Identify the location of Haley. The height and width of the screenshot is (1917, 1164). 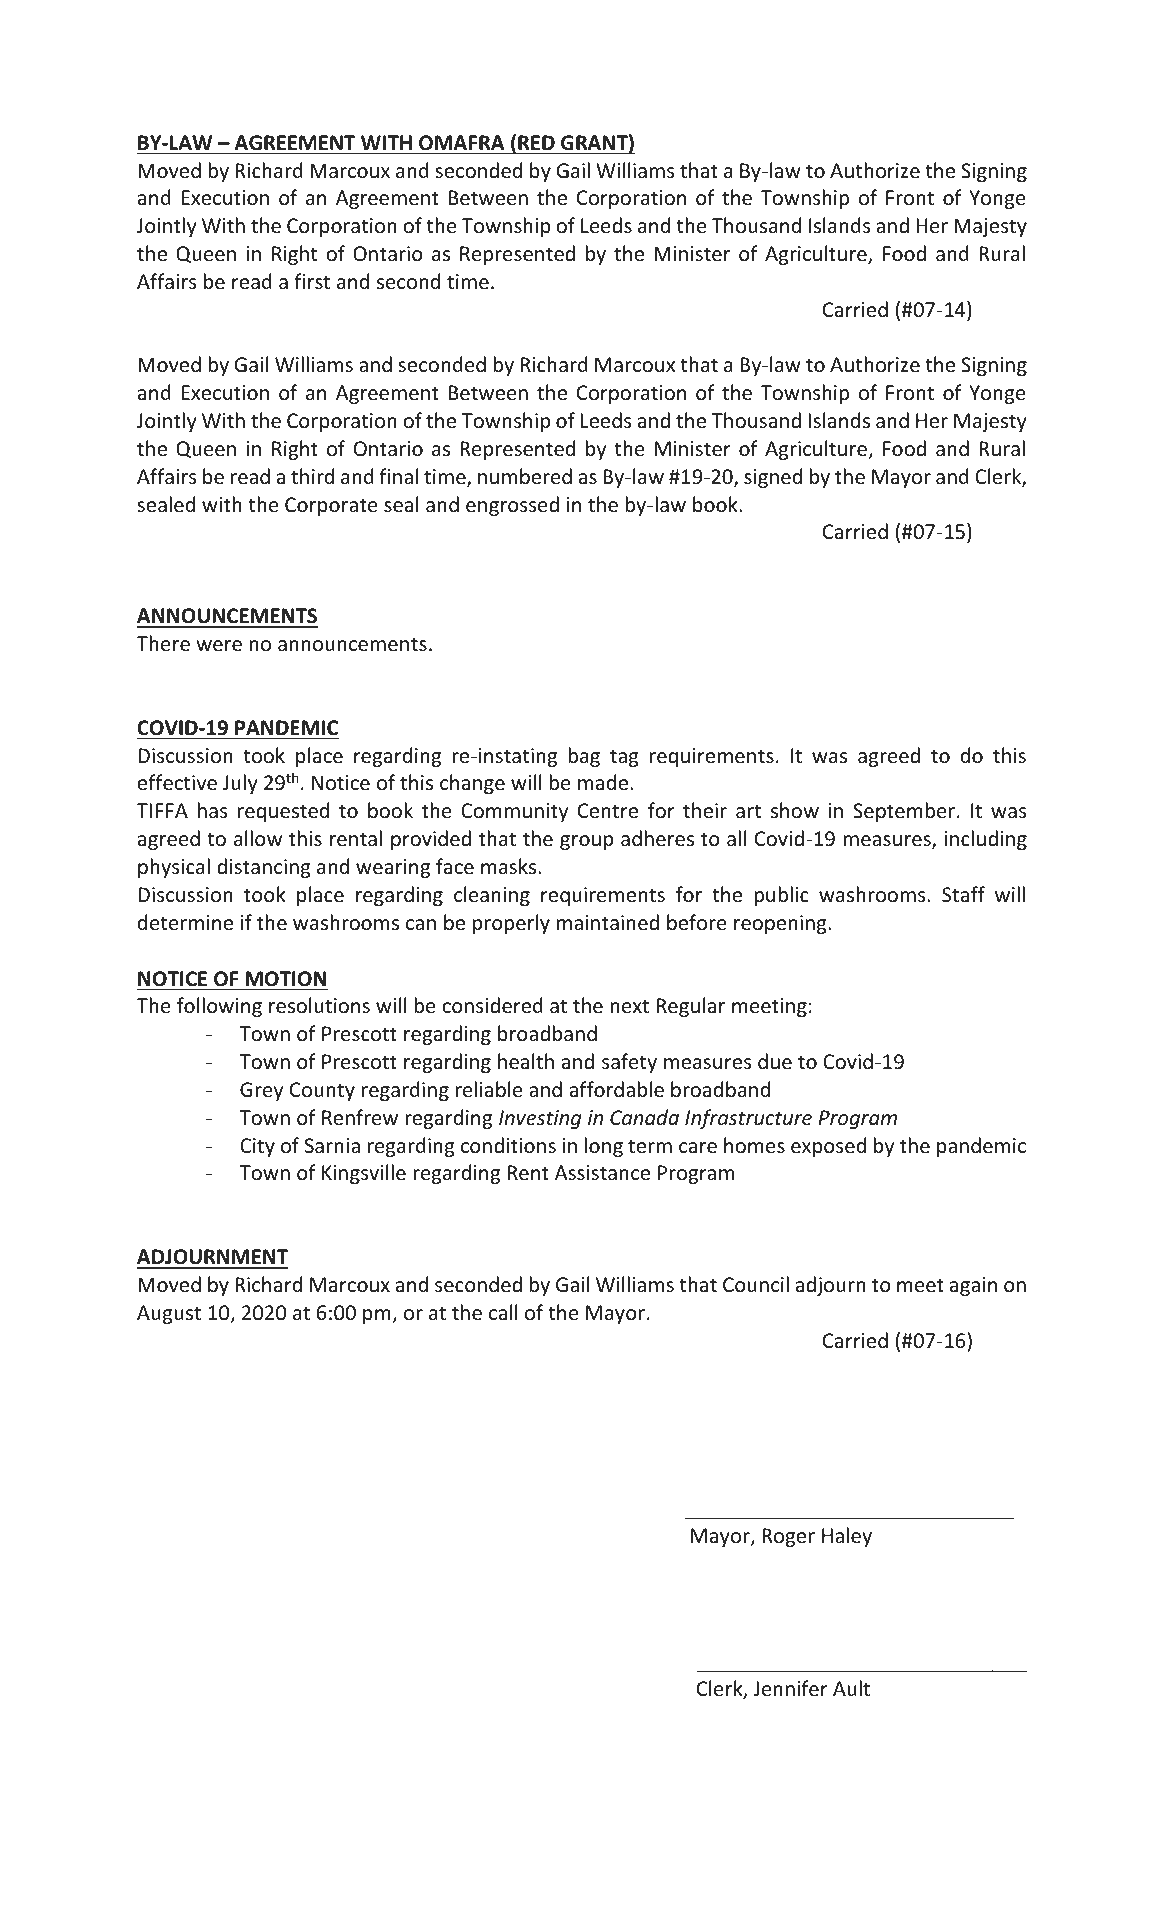
(847, 1537).
